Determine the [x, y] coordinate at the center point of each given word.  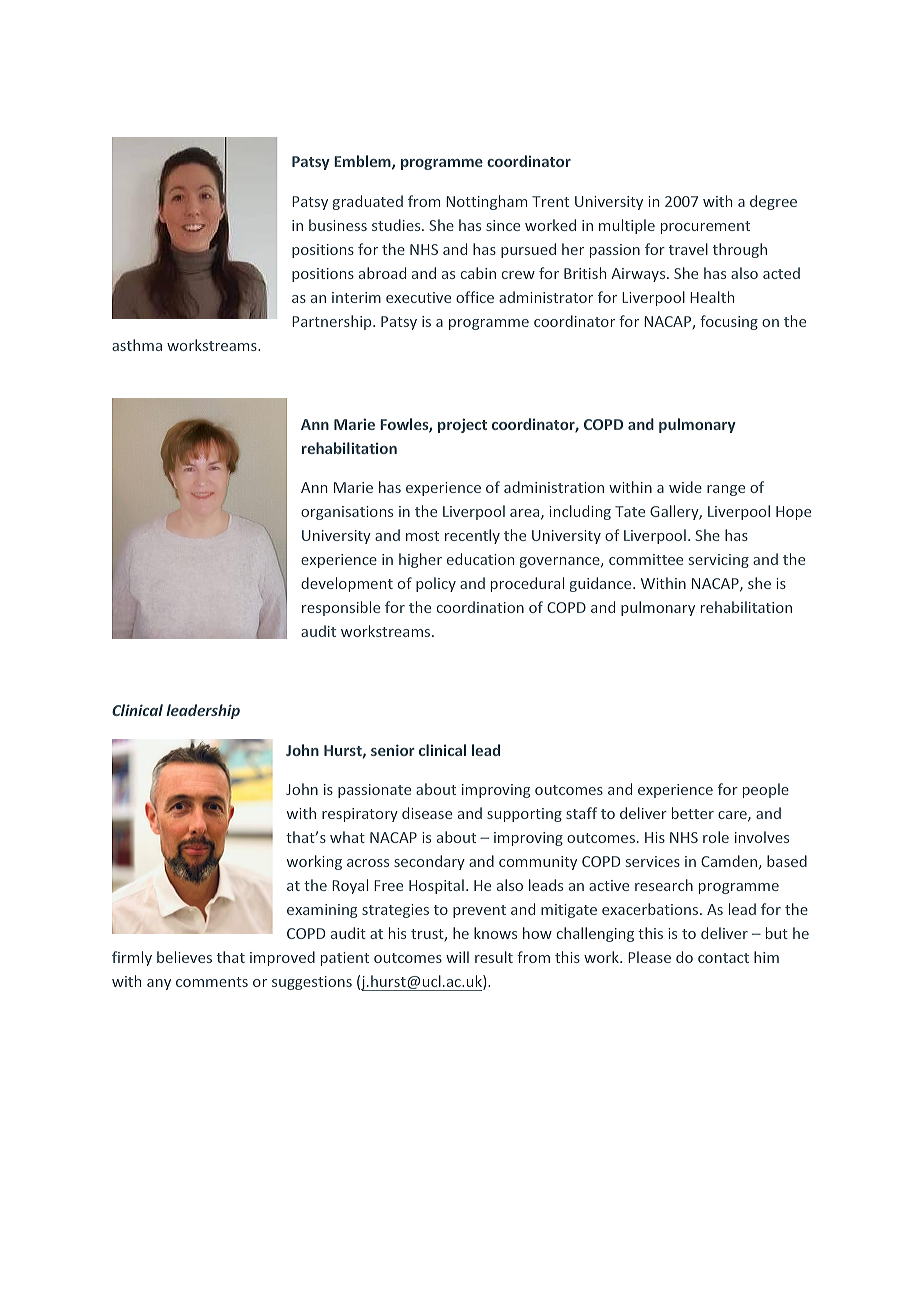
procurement [705, 227]
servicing [719, 561]
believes [184, 957]
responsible [341, 608]
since [503, 225]
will [457, 957]
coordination [480, 607]
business [338, 225]
